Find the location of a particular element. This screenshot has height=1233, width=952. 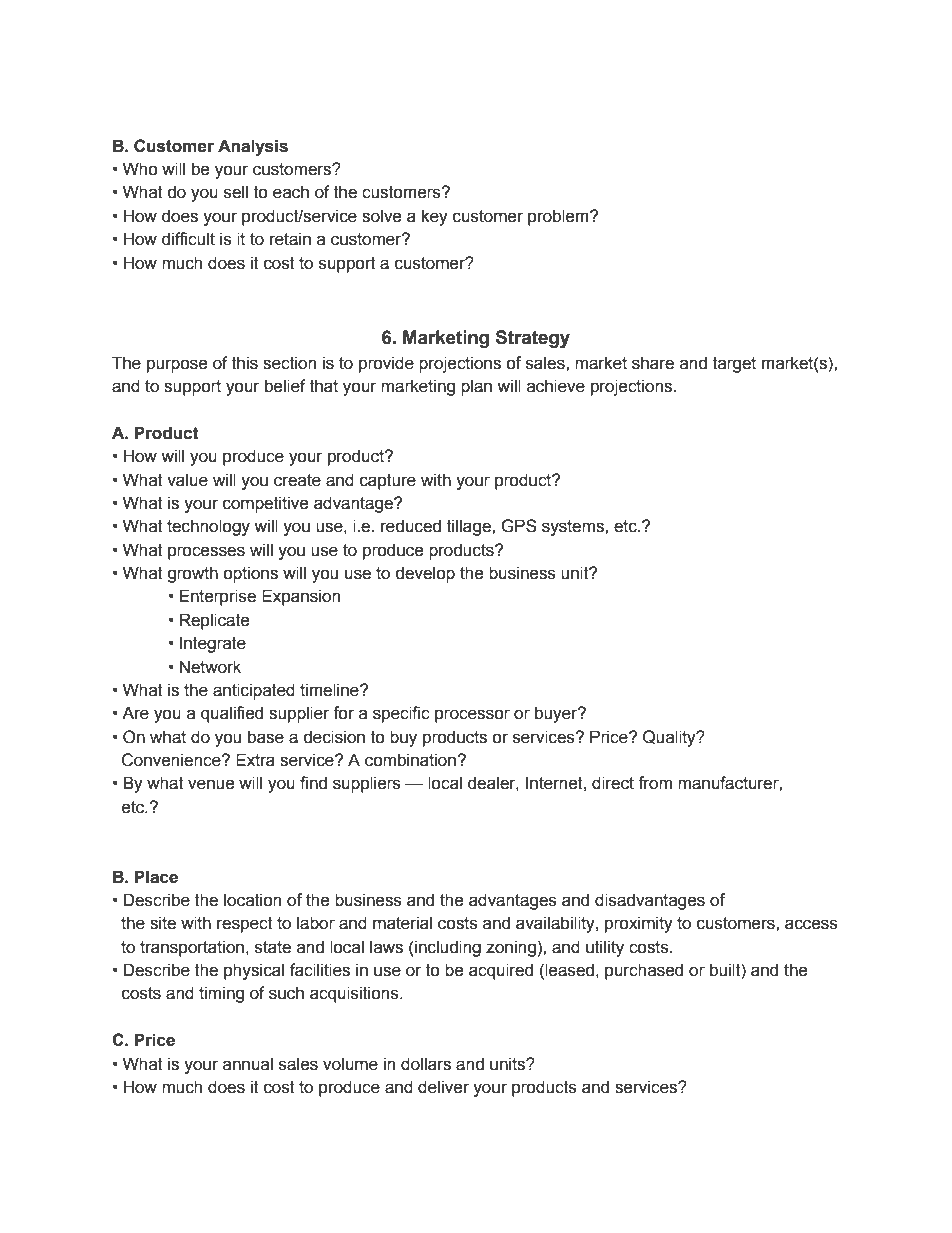

key is located at coordinates (435, 217).
